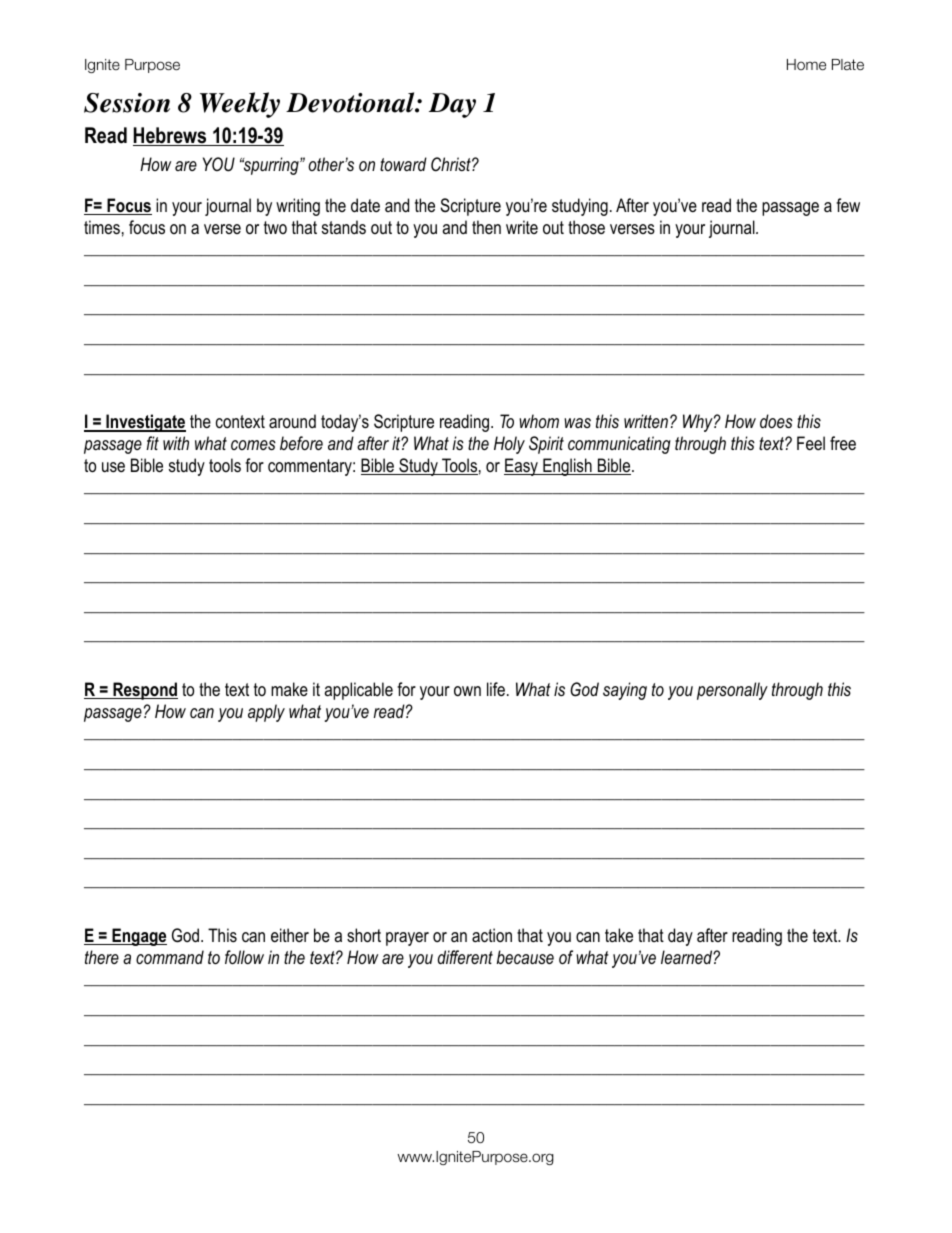 The image size is (952, 1233). Describe the element at coordinates (170, 957) in the screenshot. I see `command` at that location.
